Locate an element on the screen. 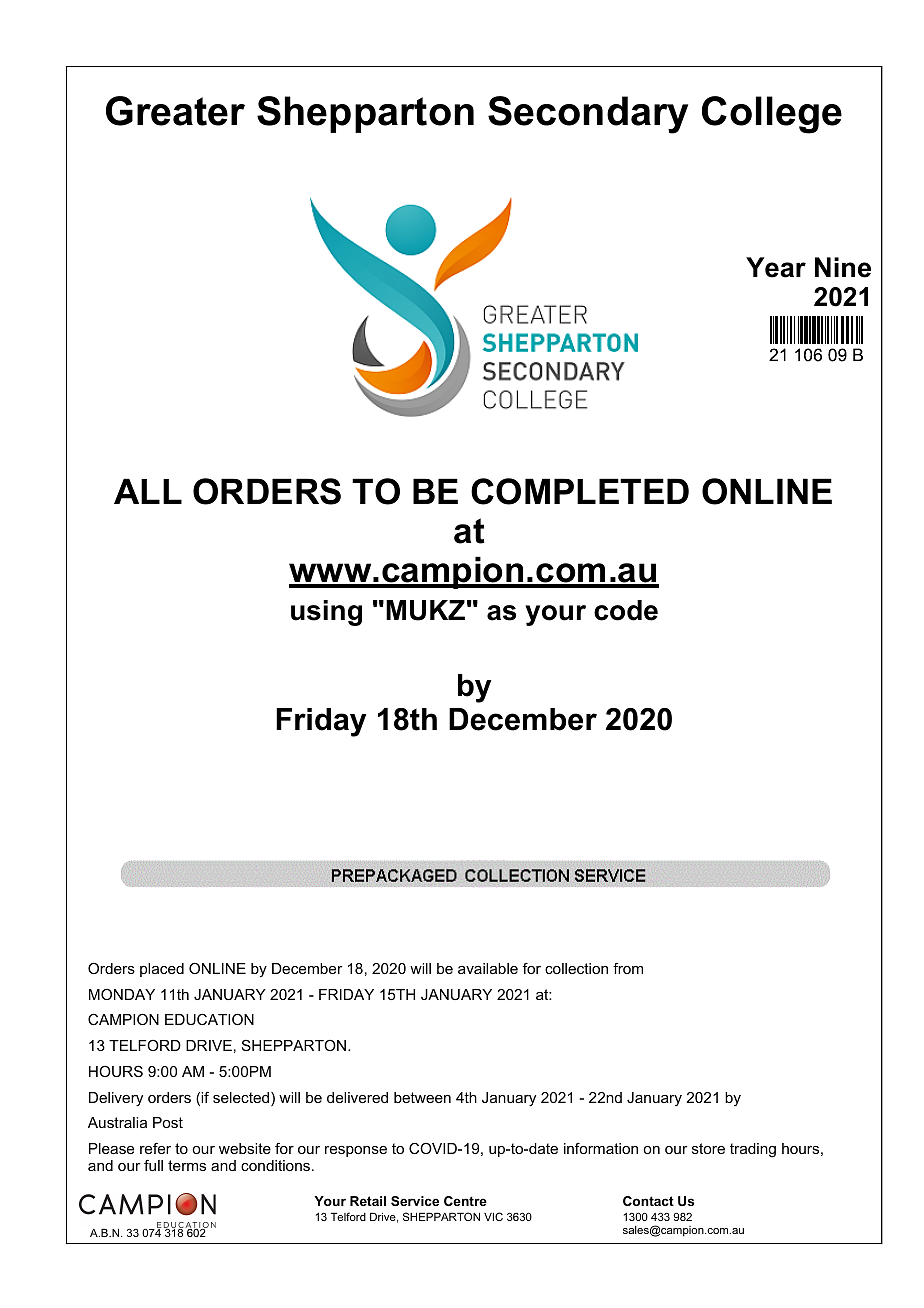 This screenshot has width=924, height=1308. using is located at coordinates (326, 613).
